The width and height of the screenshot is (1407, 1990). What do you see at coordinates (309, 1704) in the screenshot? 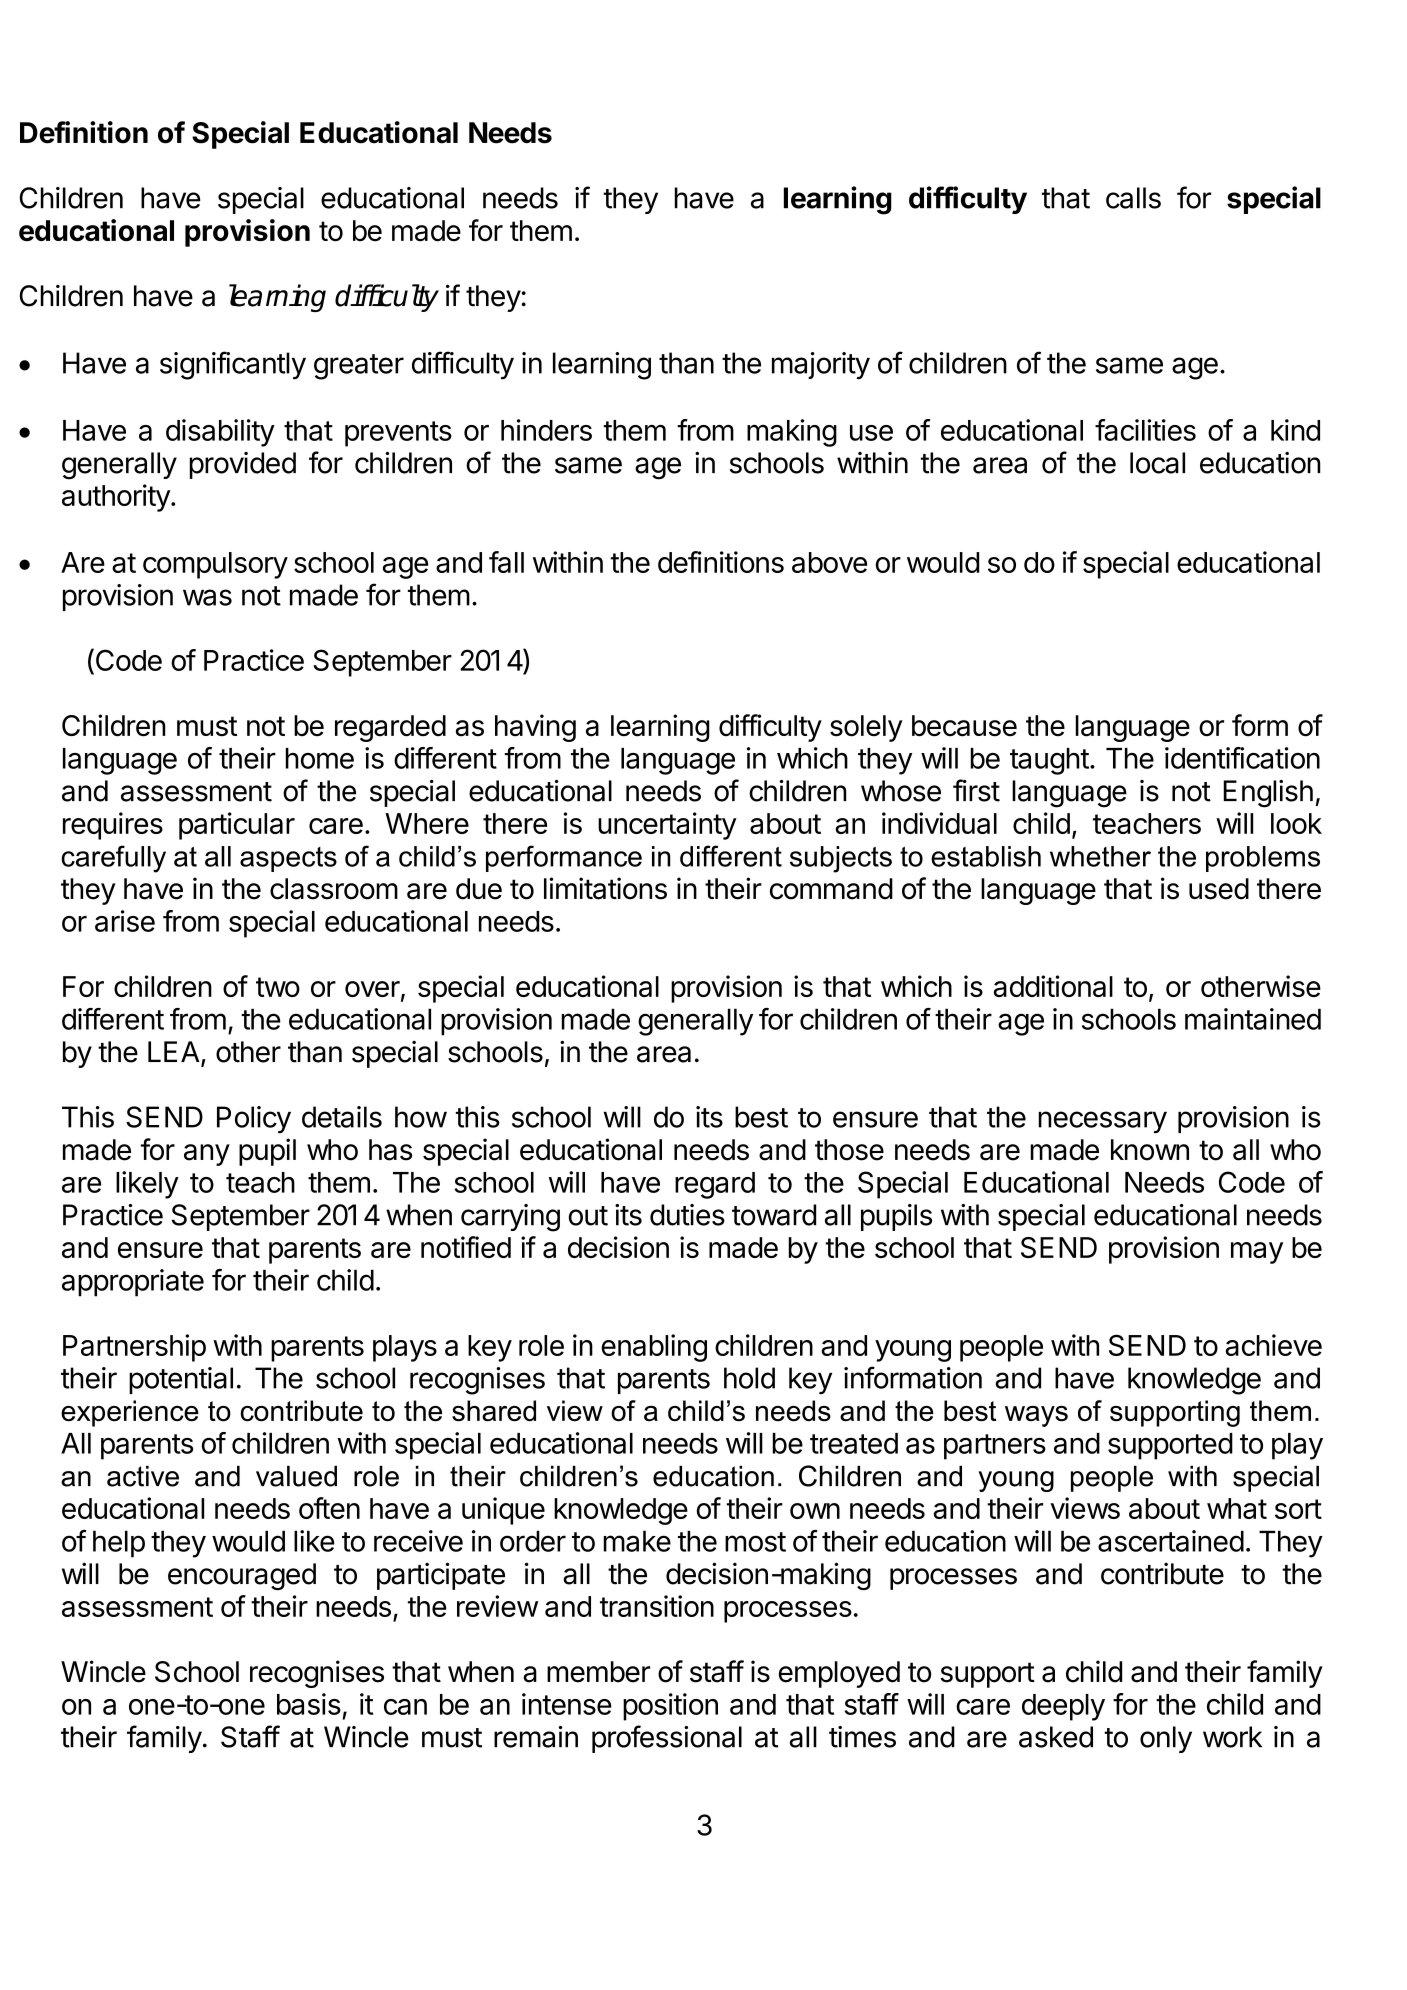
I see `basis` at bounding box center [309, 1704].
